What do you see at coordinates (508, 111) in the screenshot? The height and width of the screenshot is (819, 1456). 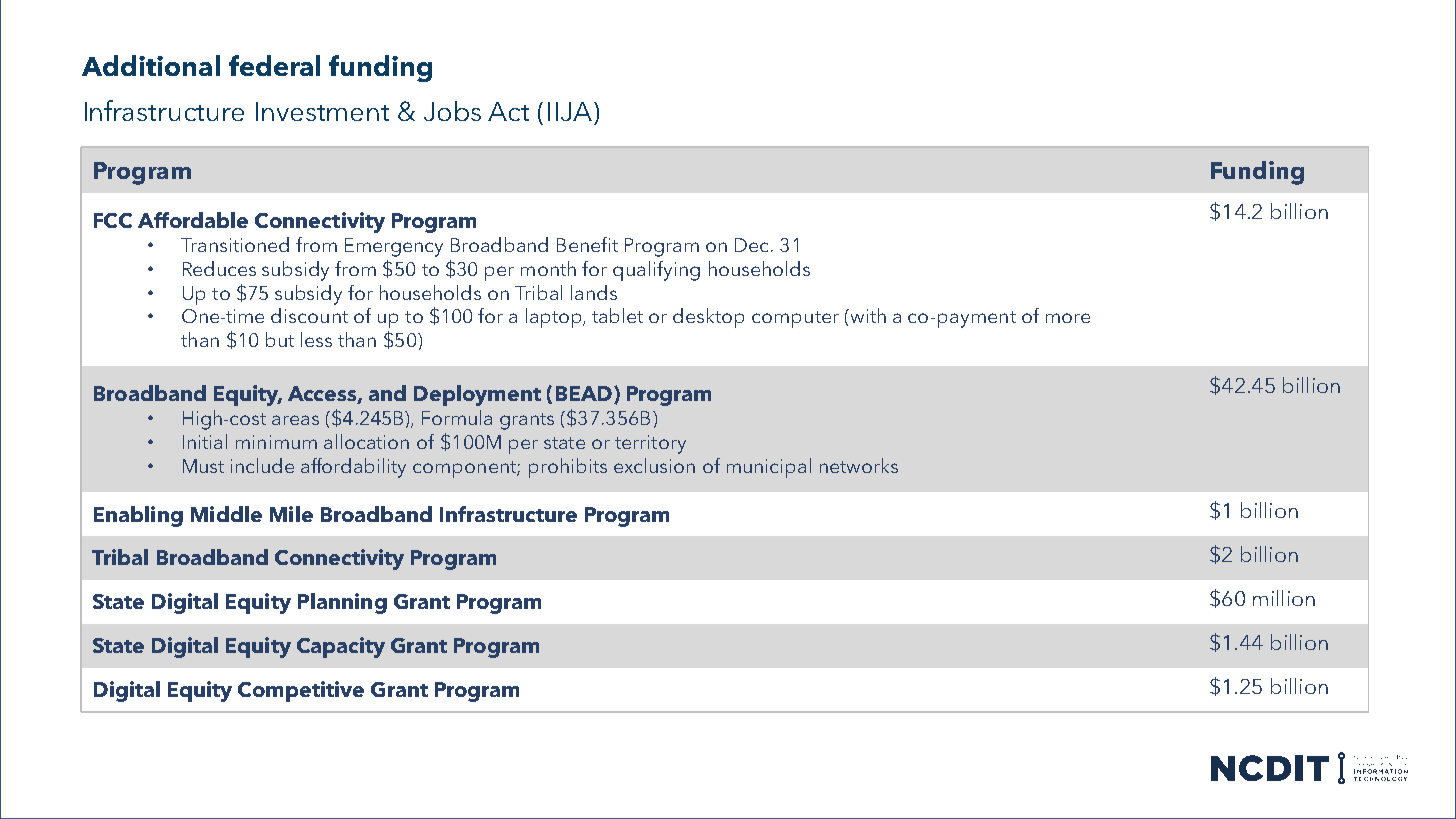 I see `Act` at bounding box center [508, 111].
